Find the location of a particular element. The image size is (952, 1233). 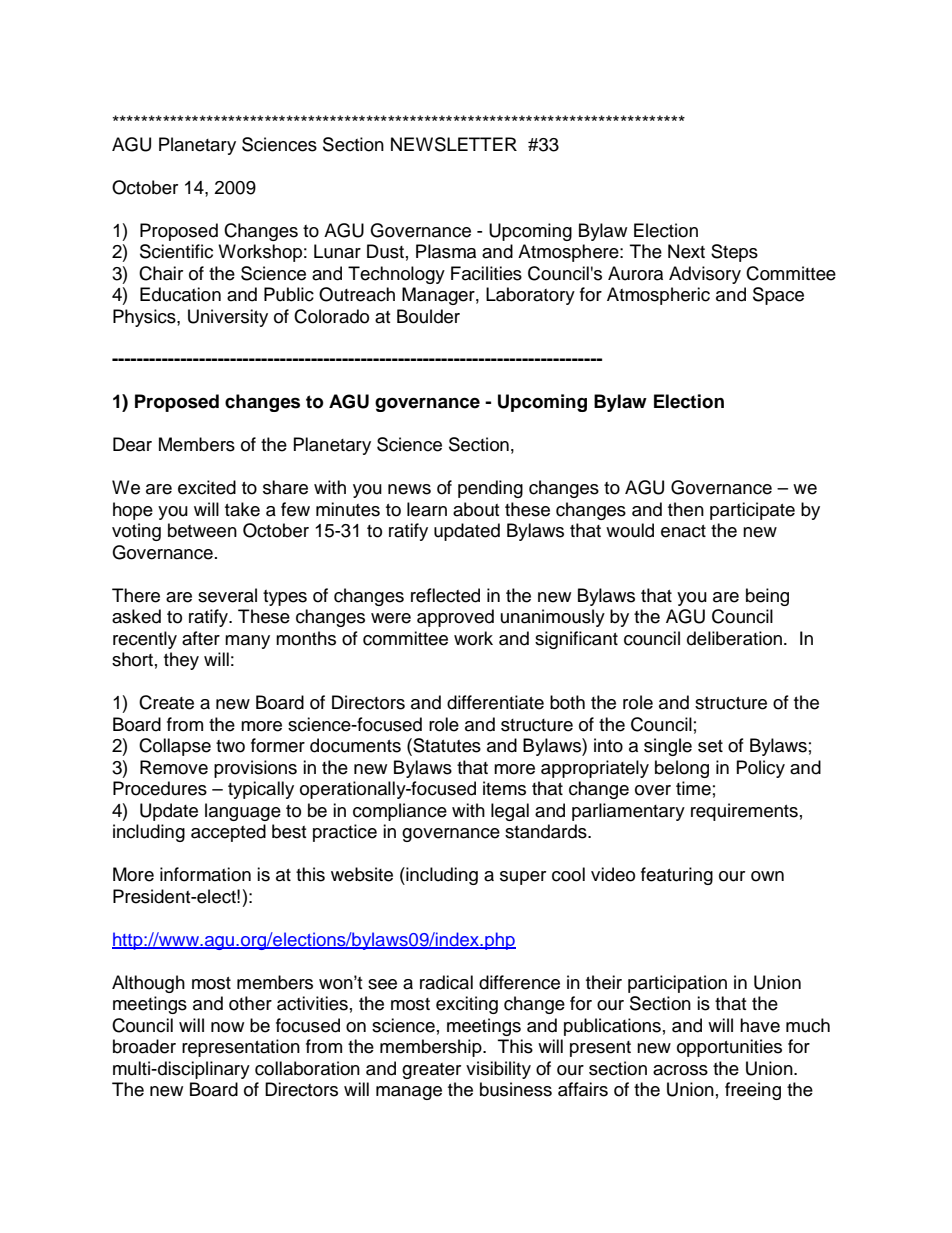

deliberation is located at coordinates (734, 638).
